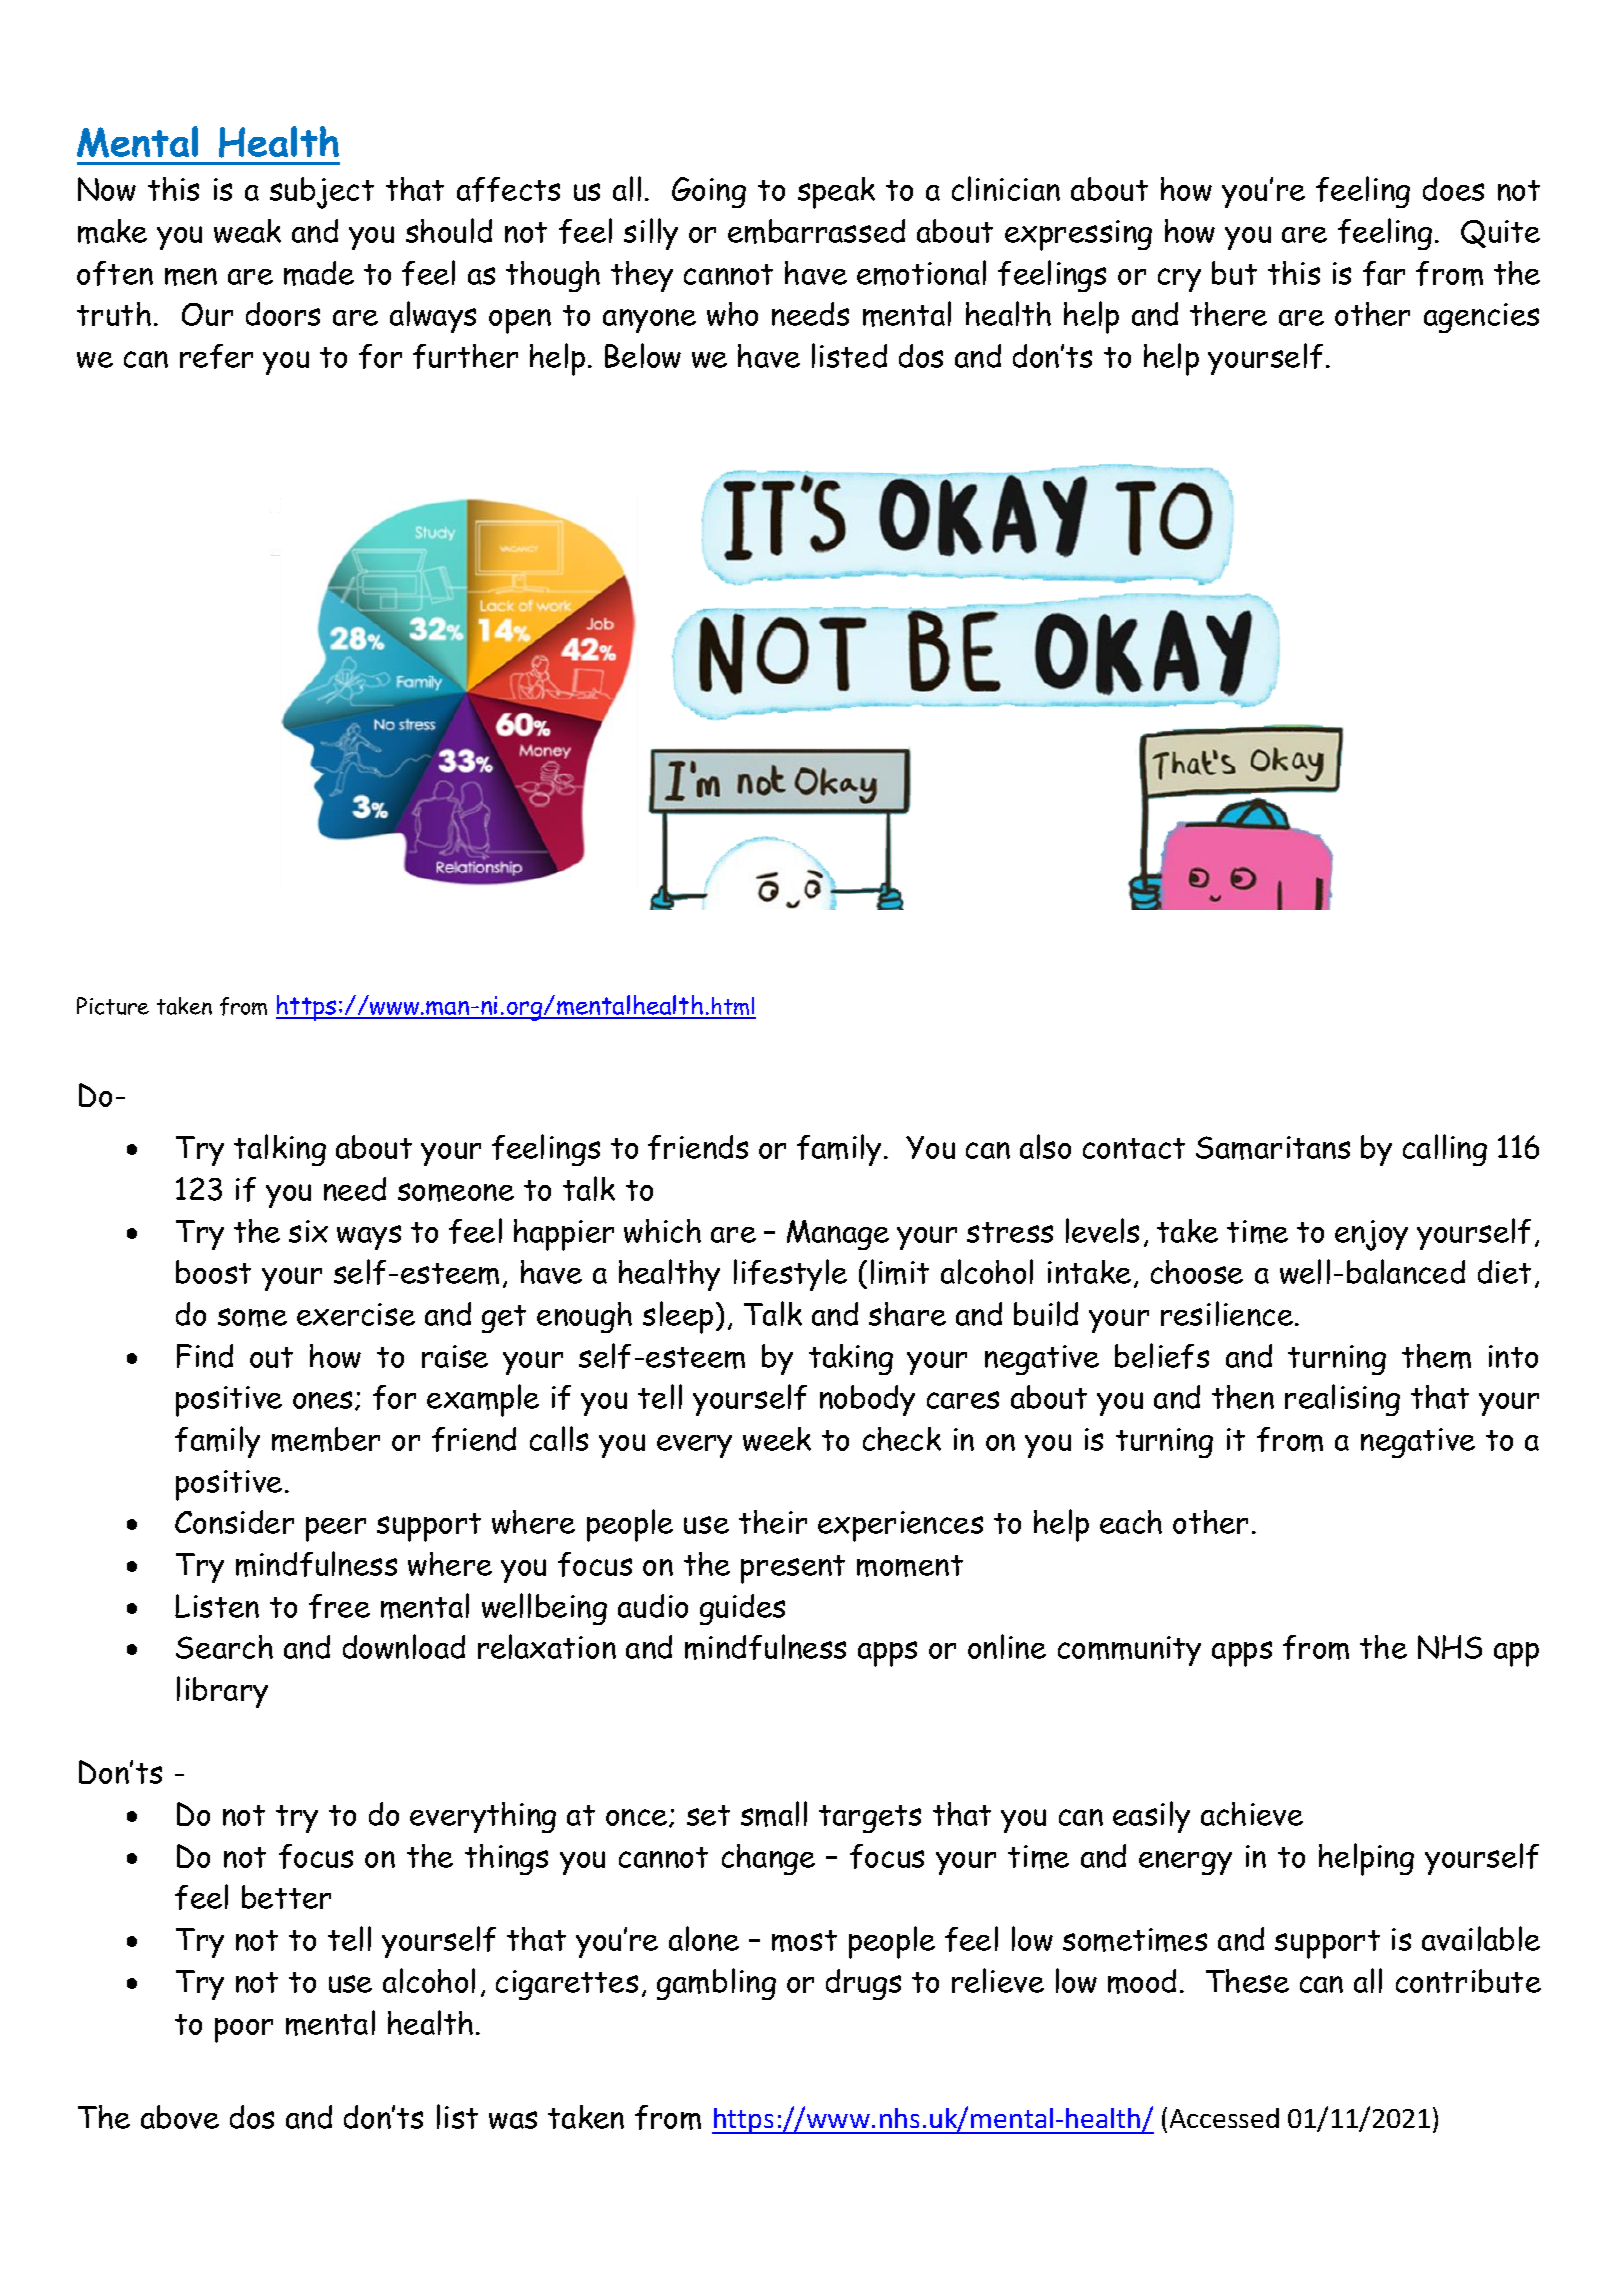  I want to click on Picture, so click(113, 1006).
